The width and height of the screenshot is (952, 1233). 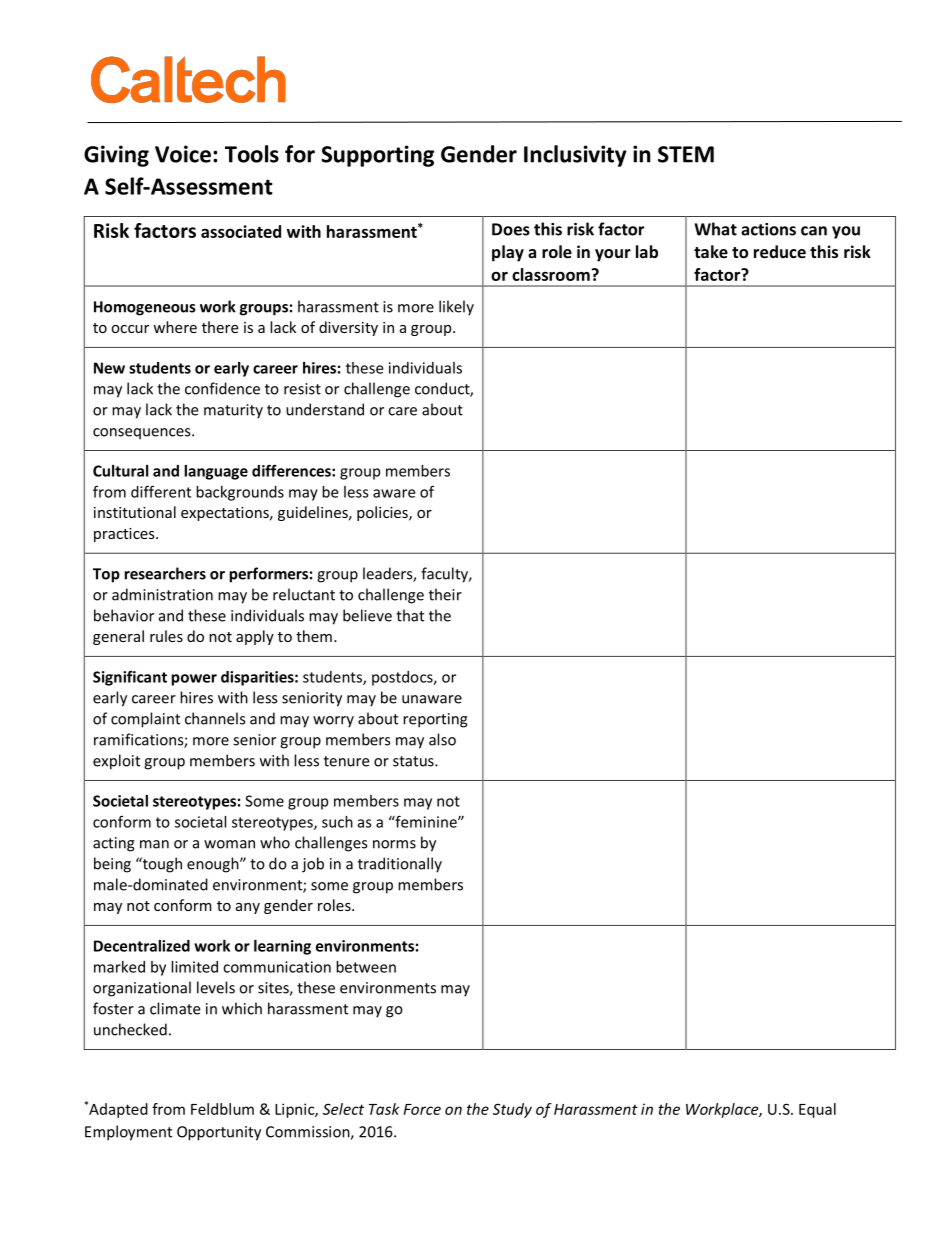 I want to click on that, so click(x=410, y=615).
